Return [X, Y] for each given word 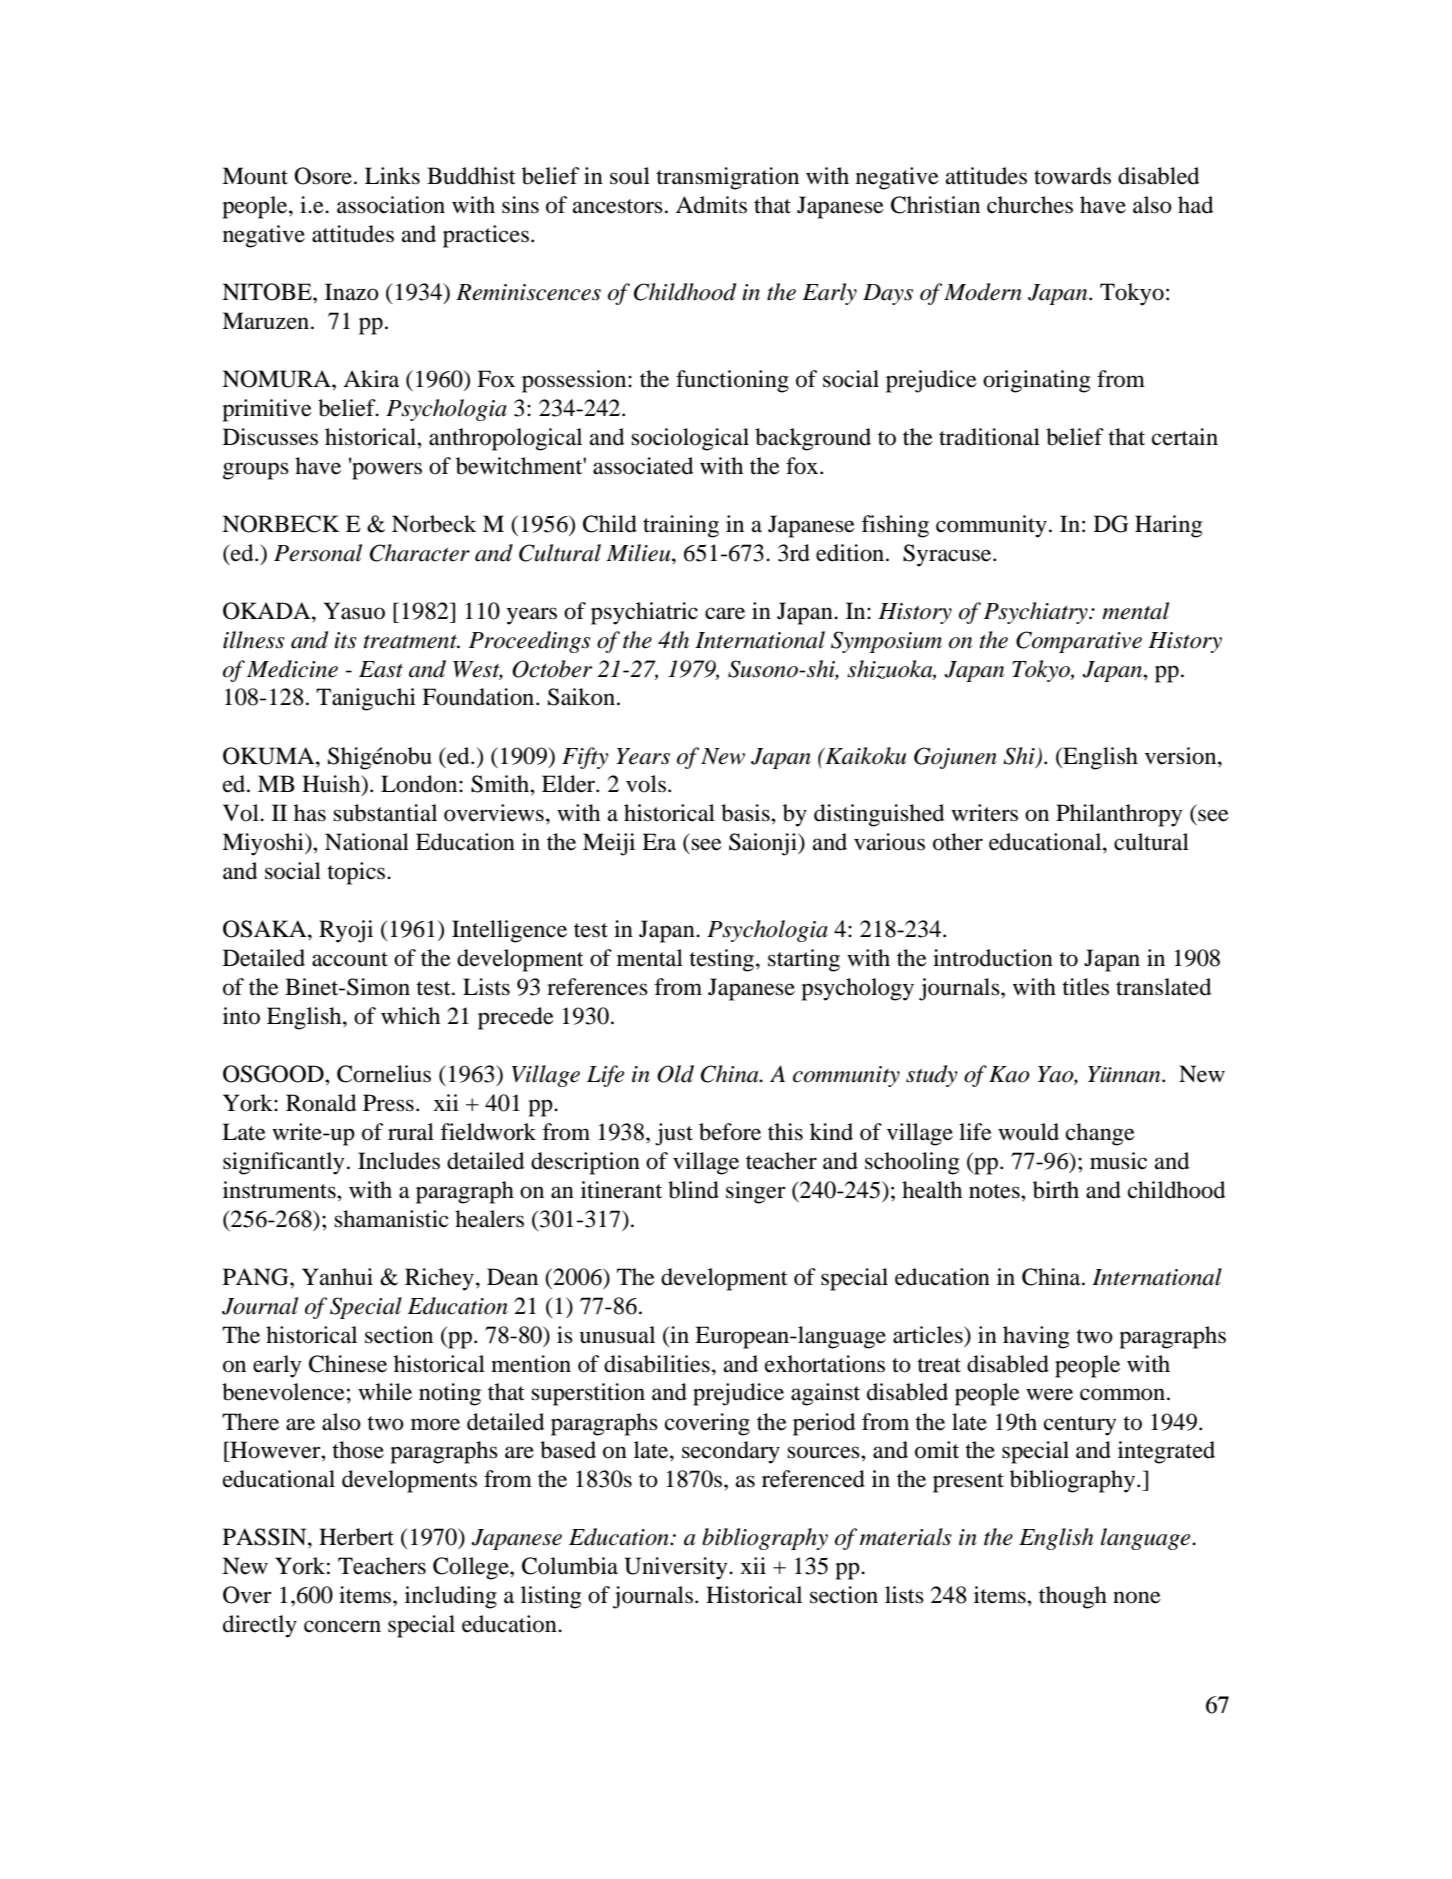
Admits [711, 205]
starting [804, 960]
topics [357, 873]
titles [1085, 987]
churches [1030, 205]
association [391, 205]
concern [342, 1626]
